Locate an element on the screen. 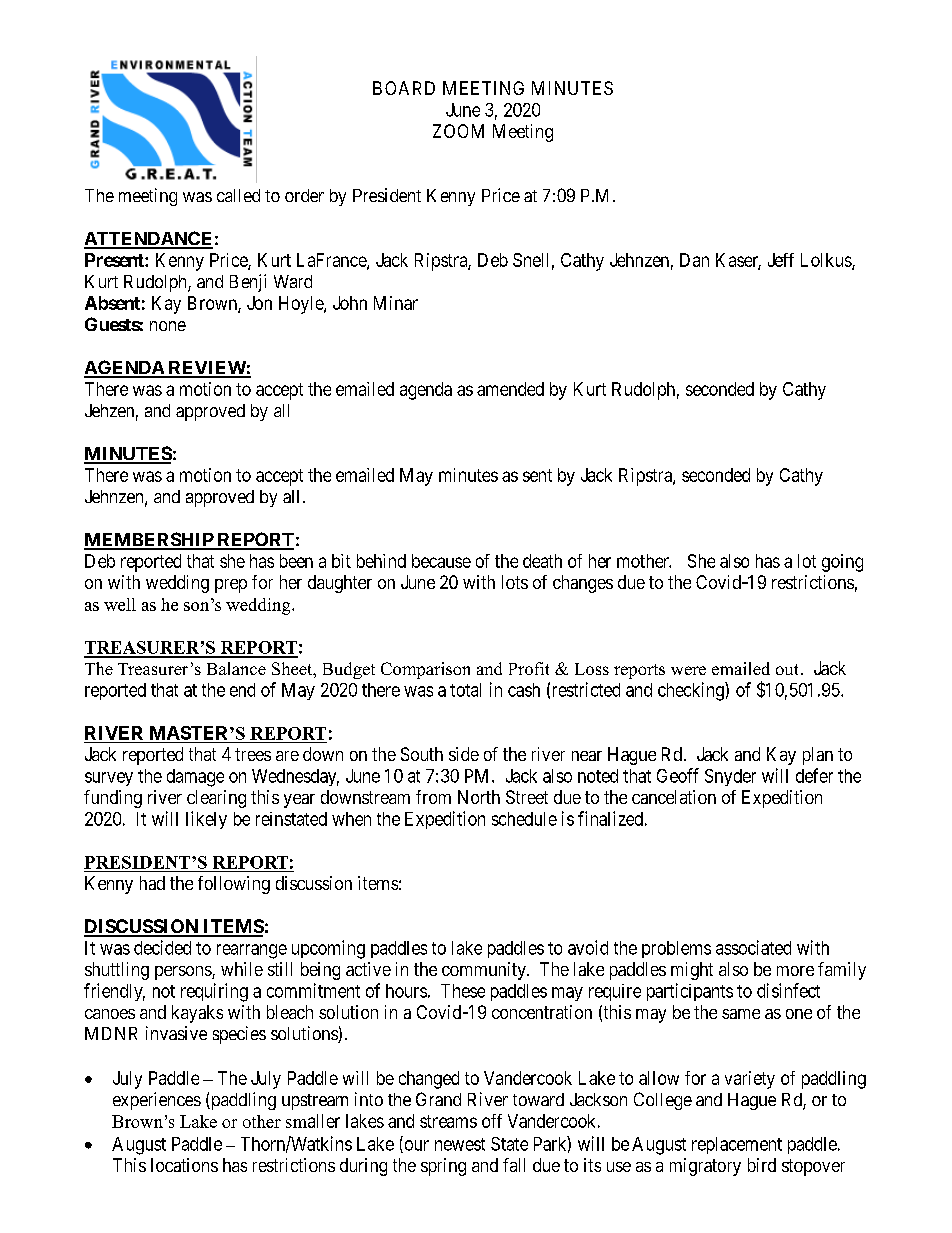  following is located at coordinates (234, 885).
